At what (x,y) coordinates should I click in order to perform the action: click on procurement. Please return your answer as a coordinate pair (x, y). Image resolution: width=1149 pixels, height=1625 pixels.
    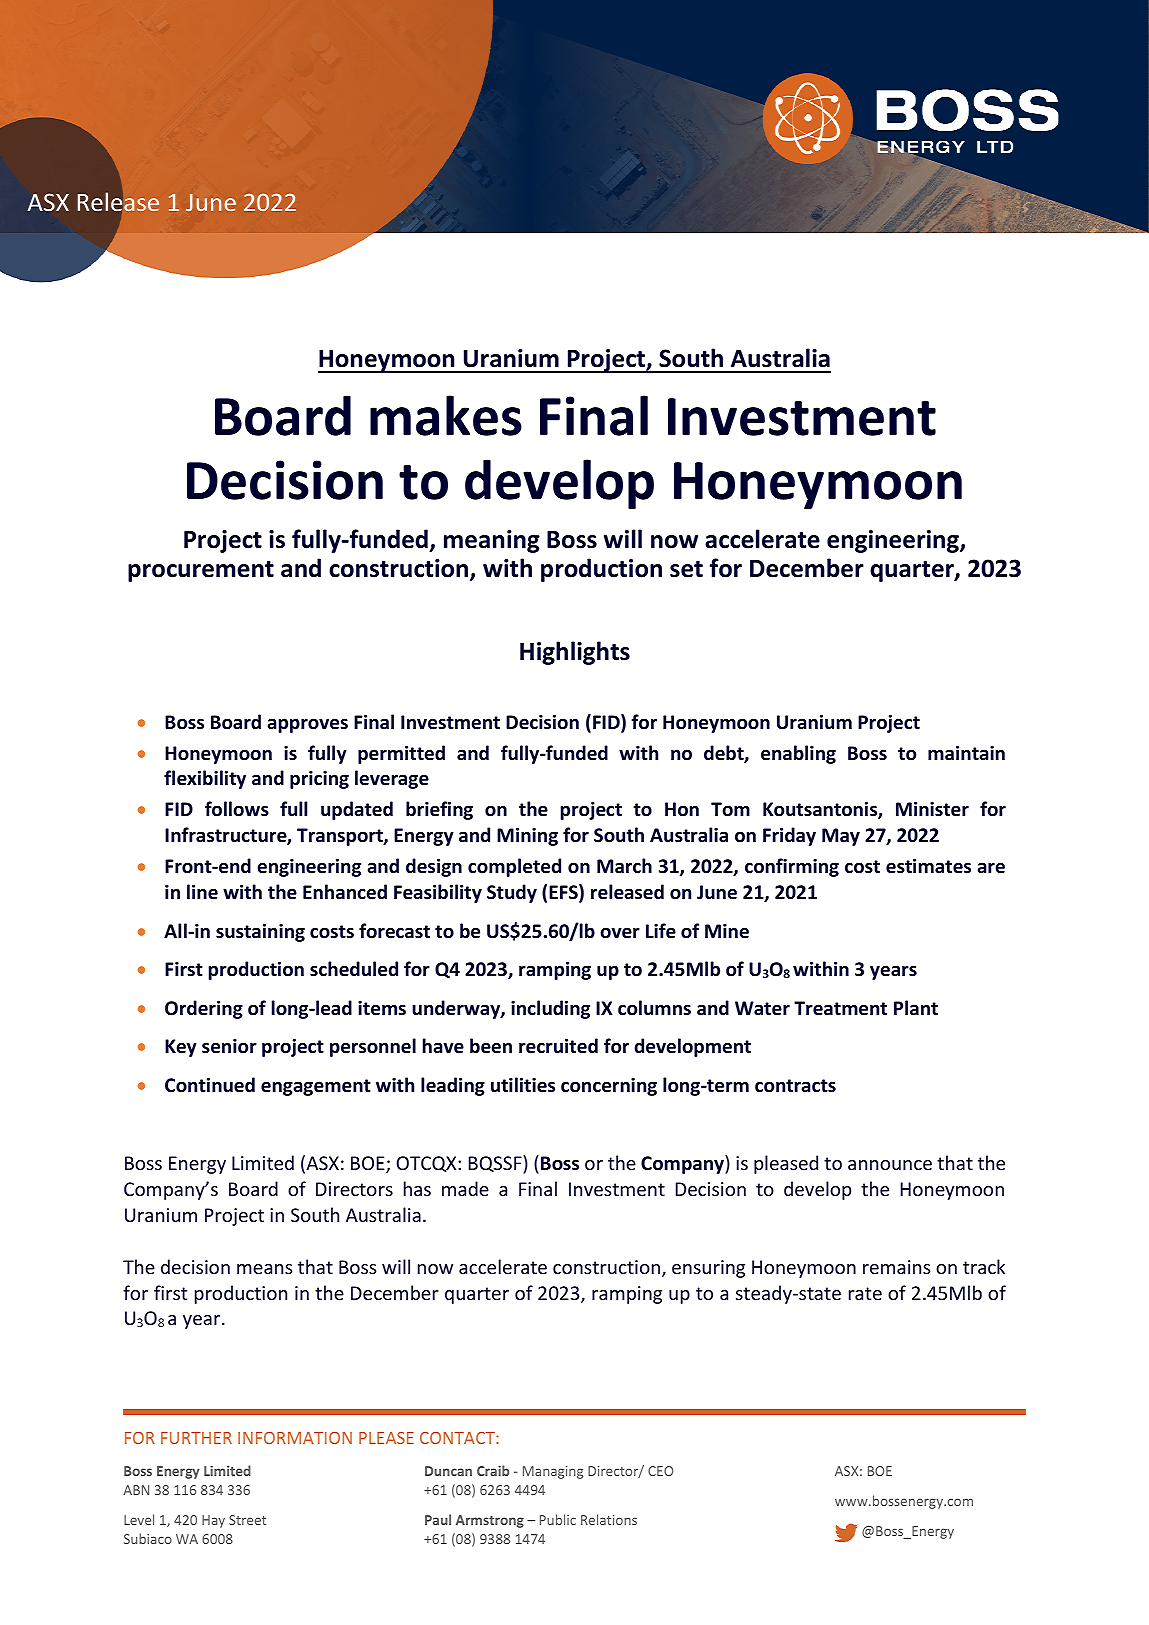
    Looking at the image, I should click on (201, 571).
